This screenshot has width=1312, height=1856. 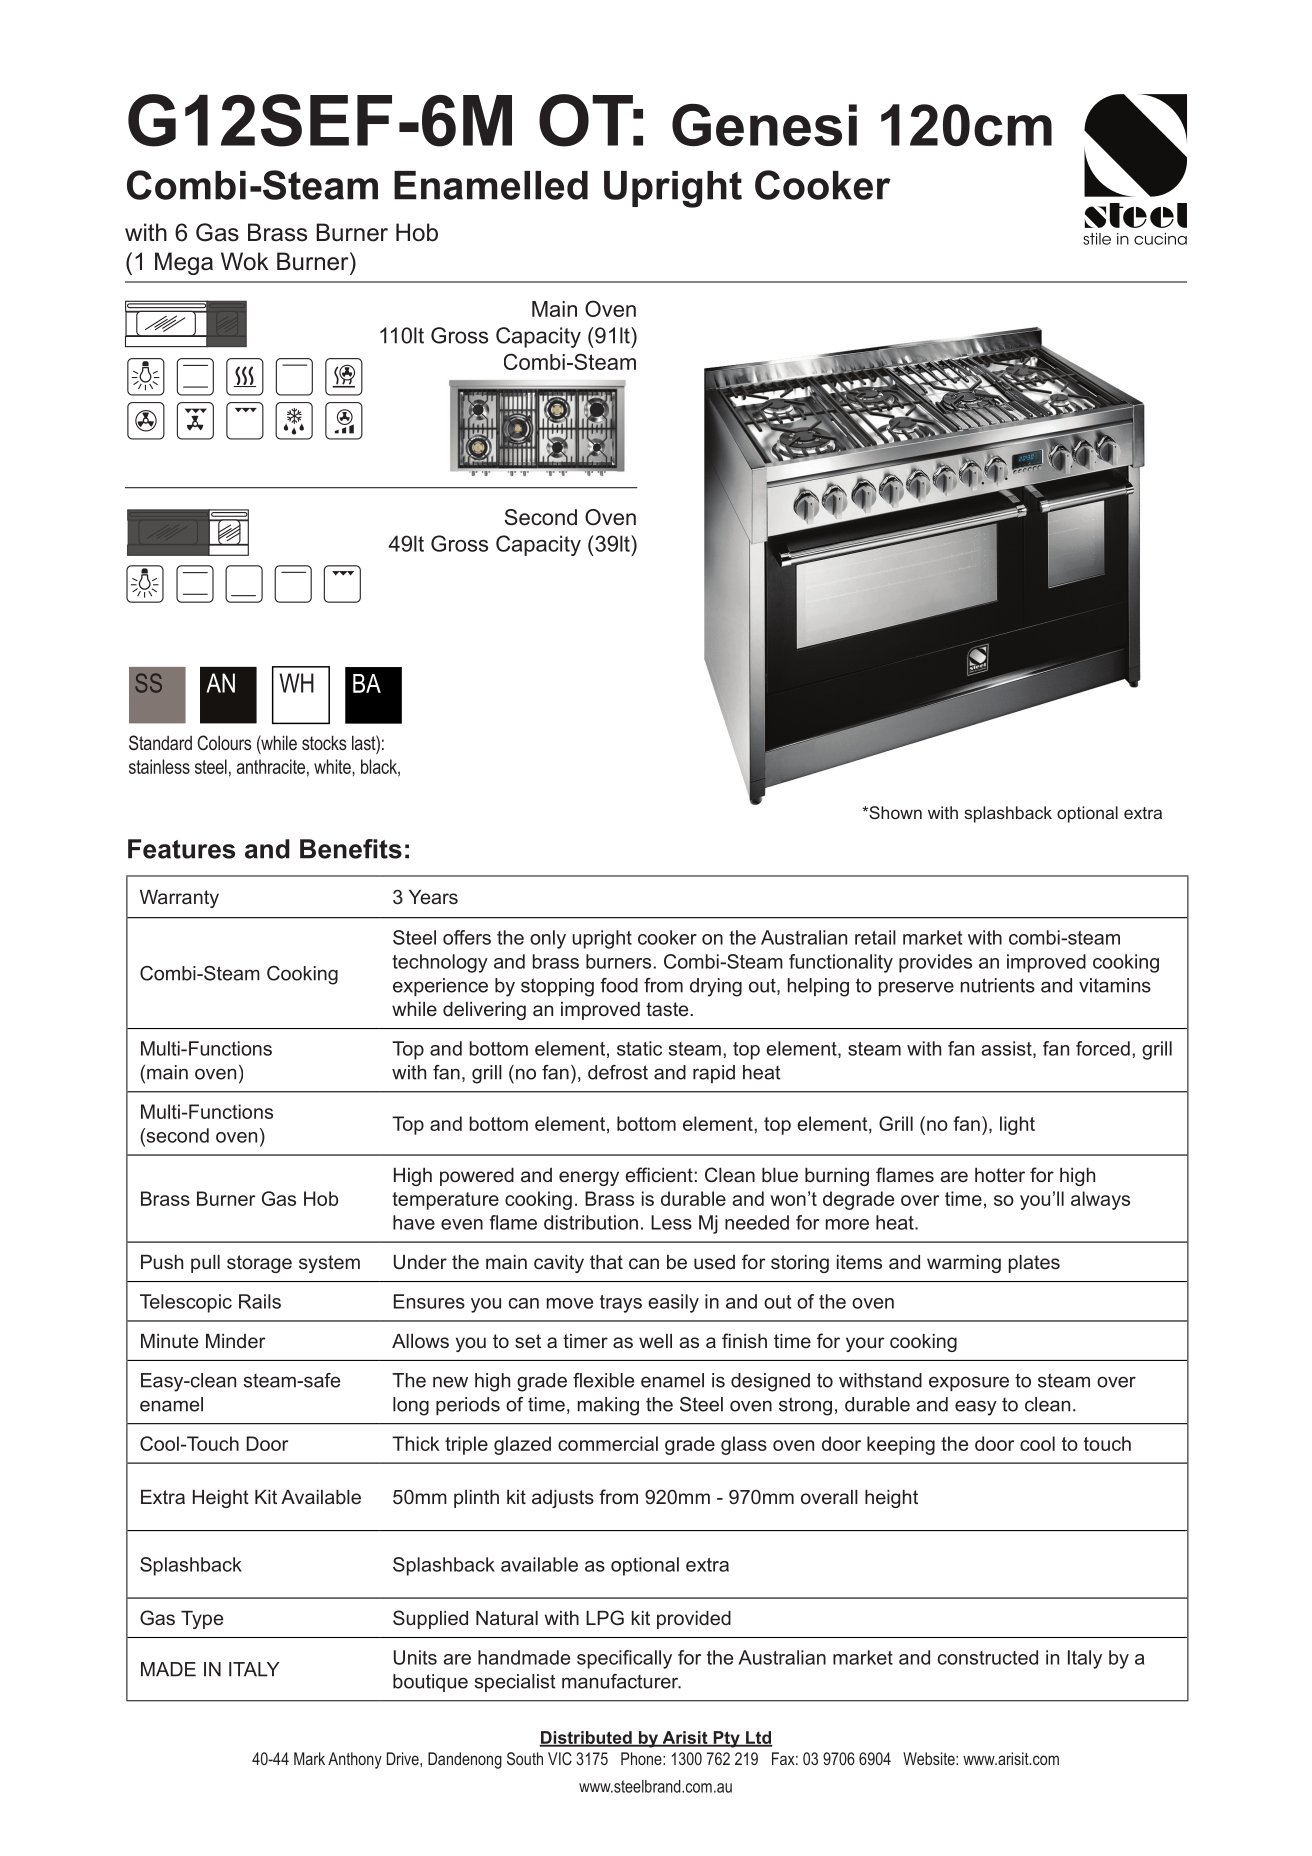 I want to click on only, so click(x=548, y=939).
